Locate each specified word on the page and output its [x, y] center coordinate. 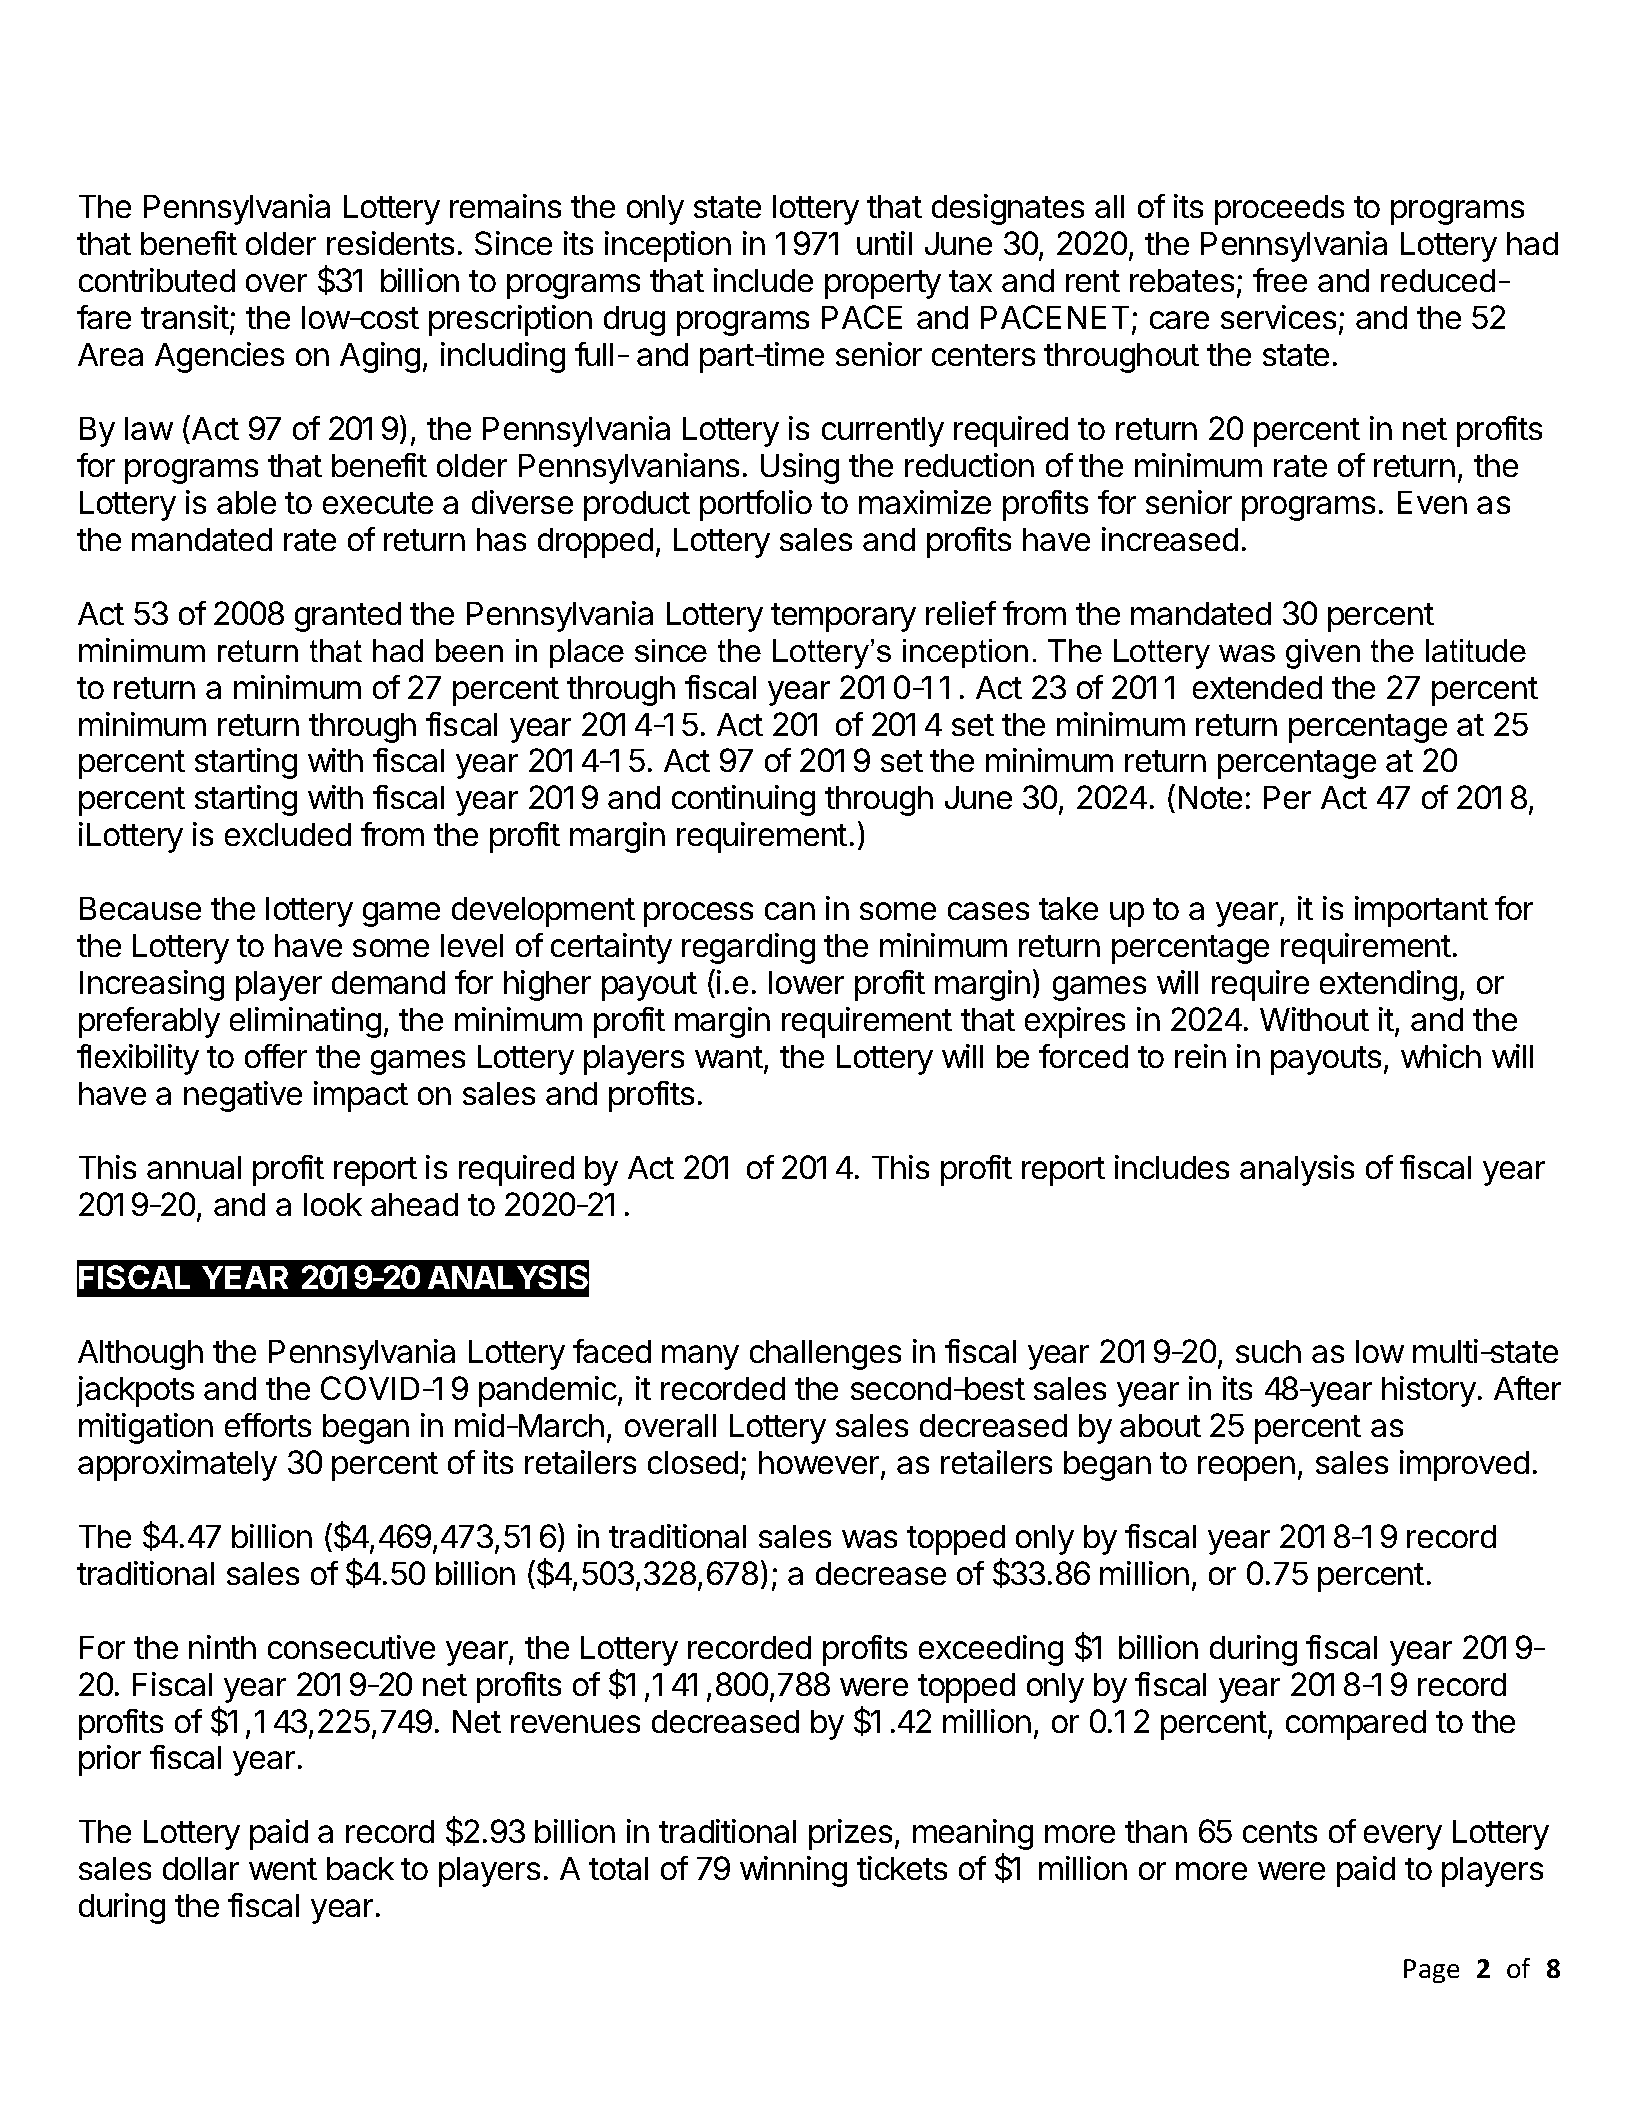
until [884, 243]
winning [793, 1871]
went [283, 1869]
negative [243, 1096]
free [1280, 280]
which [1441, 1056]
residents [390, 243]
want [729, 1057]
